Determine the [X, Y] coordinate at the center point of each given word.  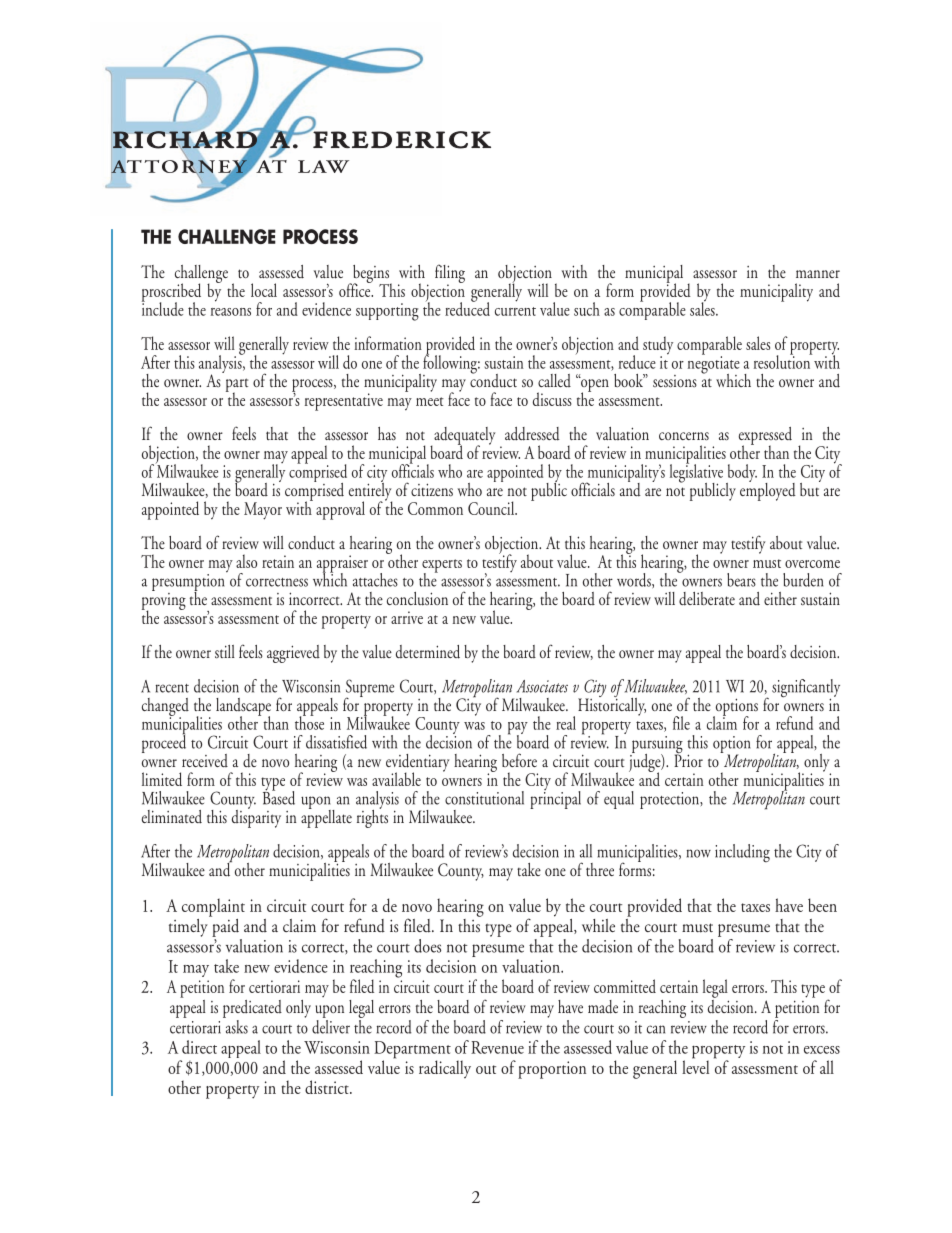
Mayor [263, 511]
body [741, 474]
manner [818, 274]
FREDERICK [401, 139]
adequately [463, 437]
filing [450, 275]
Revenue [497, 1047]
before [519, 760]
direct [199, 1047]
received [205, 760]
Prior [688, 759]
